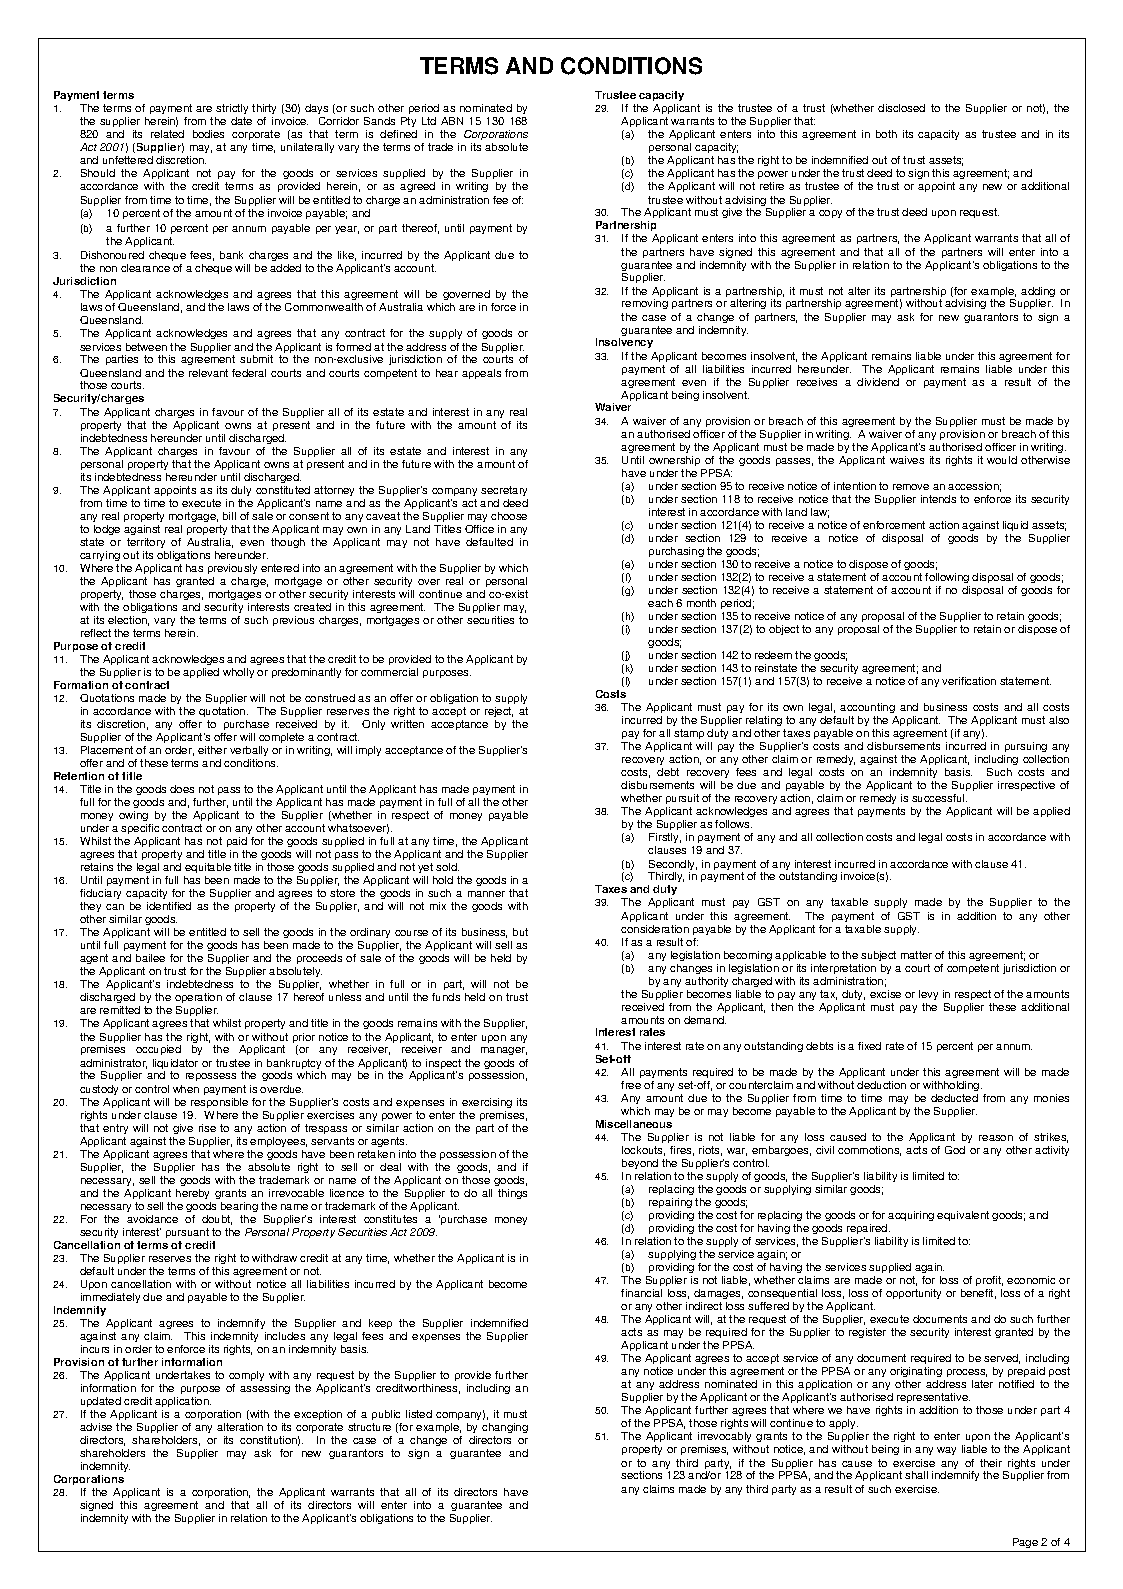  I want to click on advise, so click(96, 1427).
